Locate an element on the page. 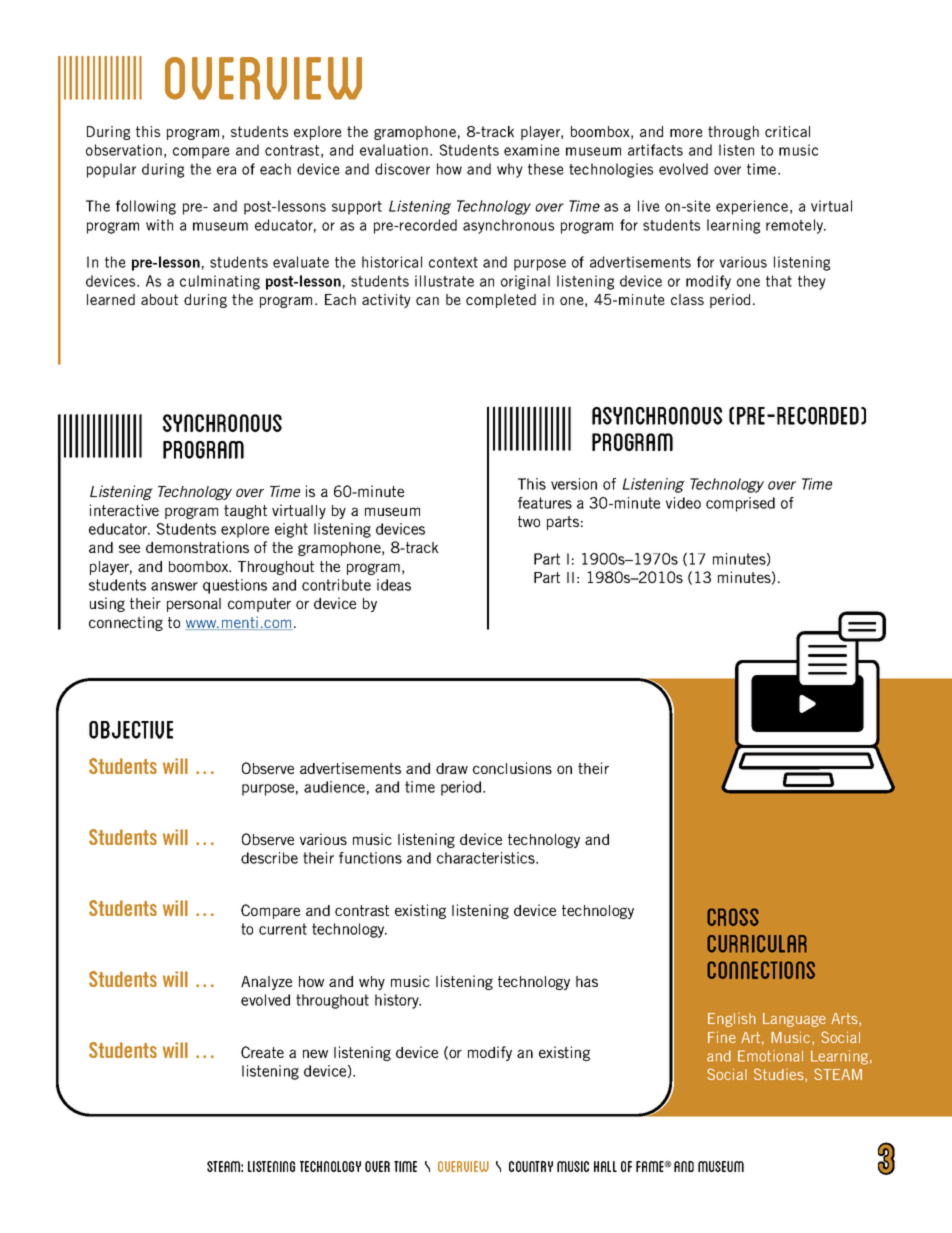 Image resolution: width=952 pixels, height=1233 pixels. comprised is located at coordinates (740, 504).
